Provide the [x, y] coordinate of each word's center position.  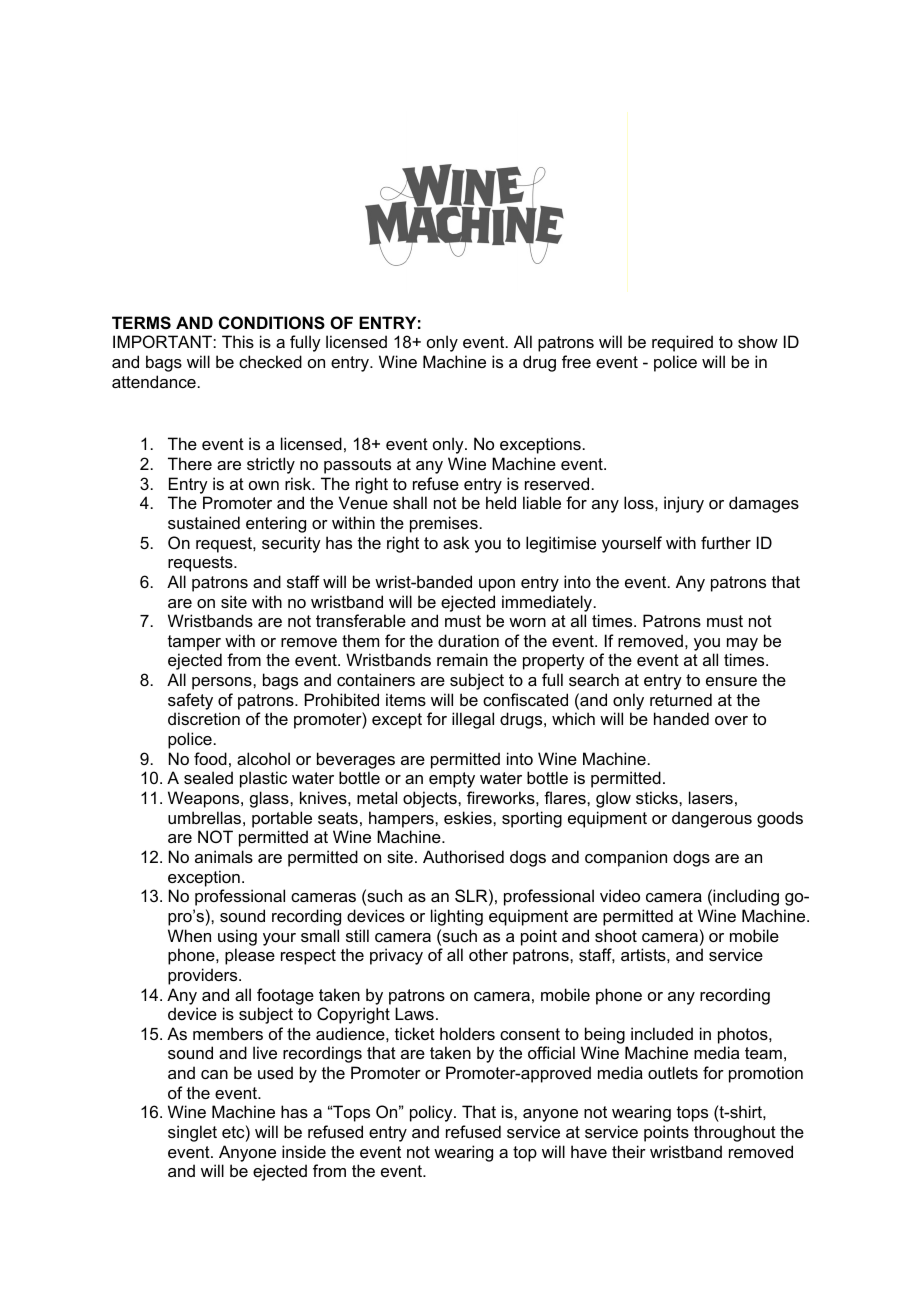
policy [432, 1113]
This [238, 341]
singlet [192, 1133]
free [576, 361]
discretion [204, 718]
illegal [473, 720]
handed [681, 718]
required [682, 343]
